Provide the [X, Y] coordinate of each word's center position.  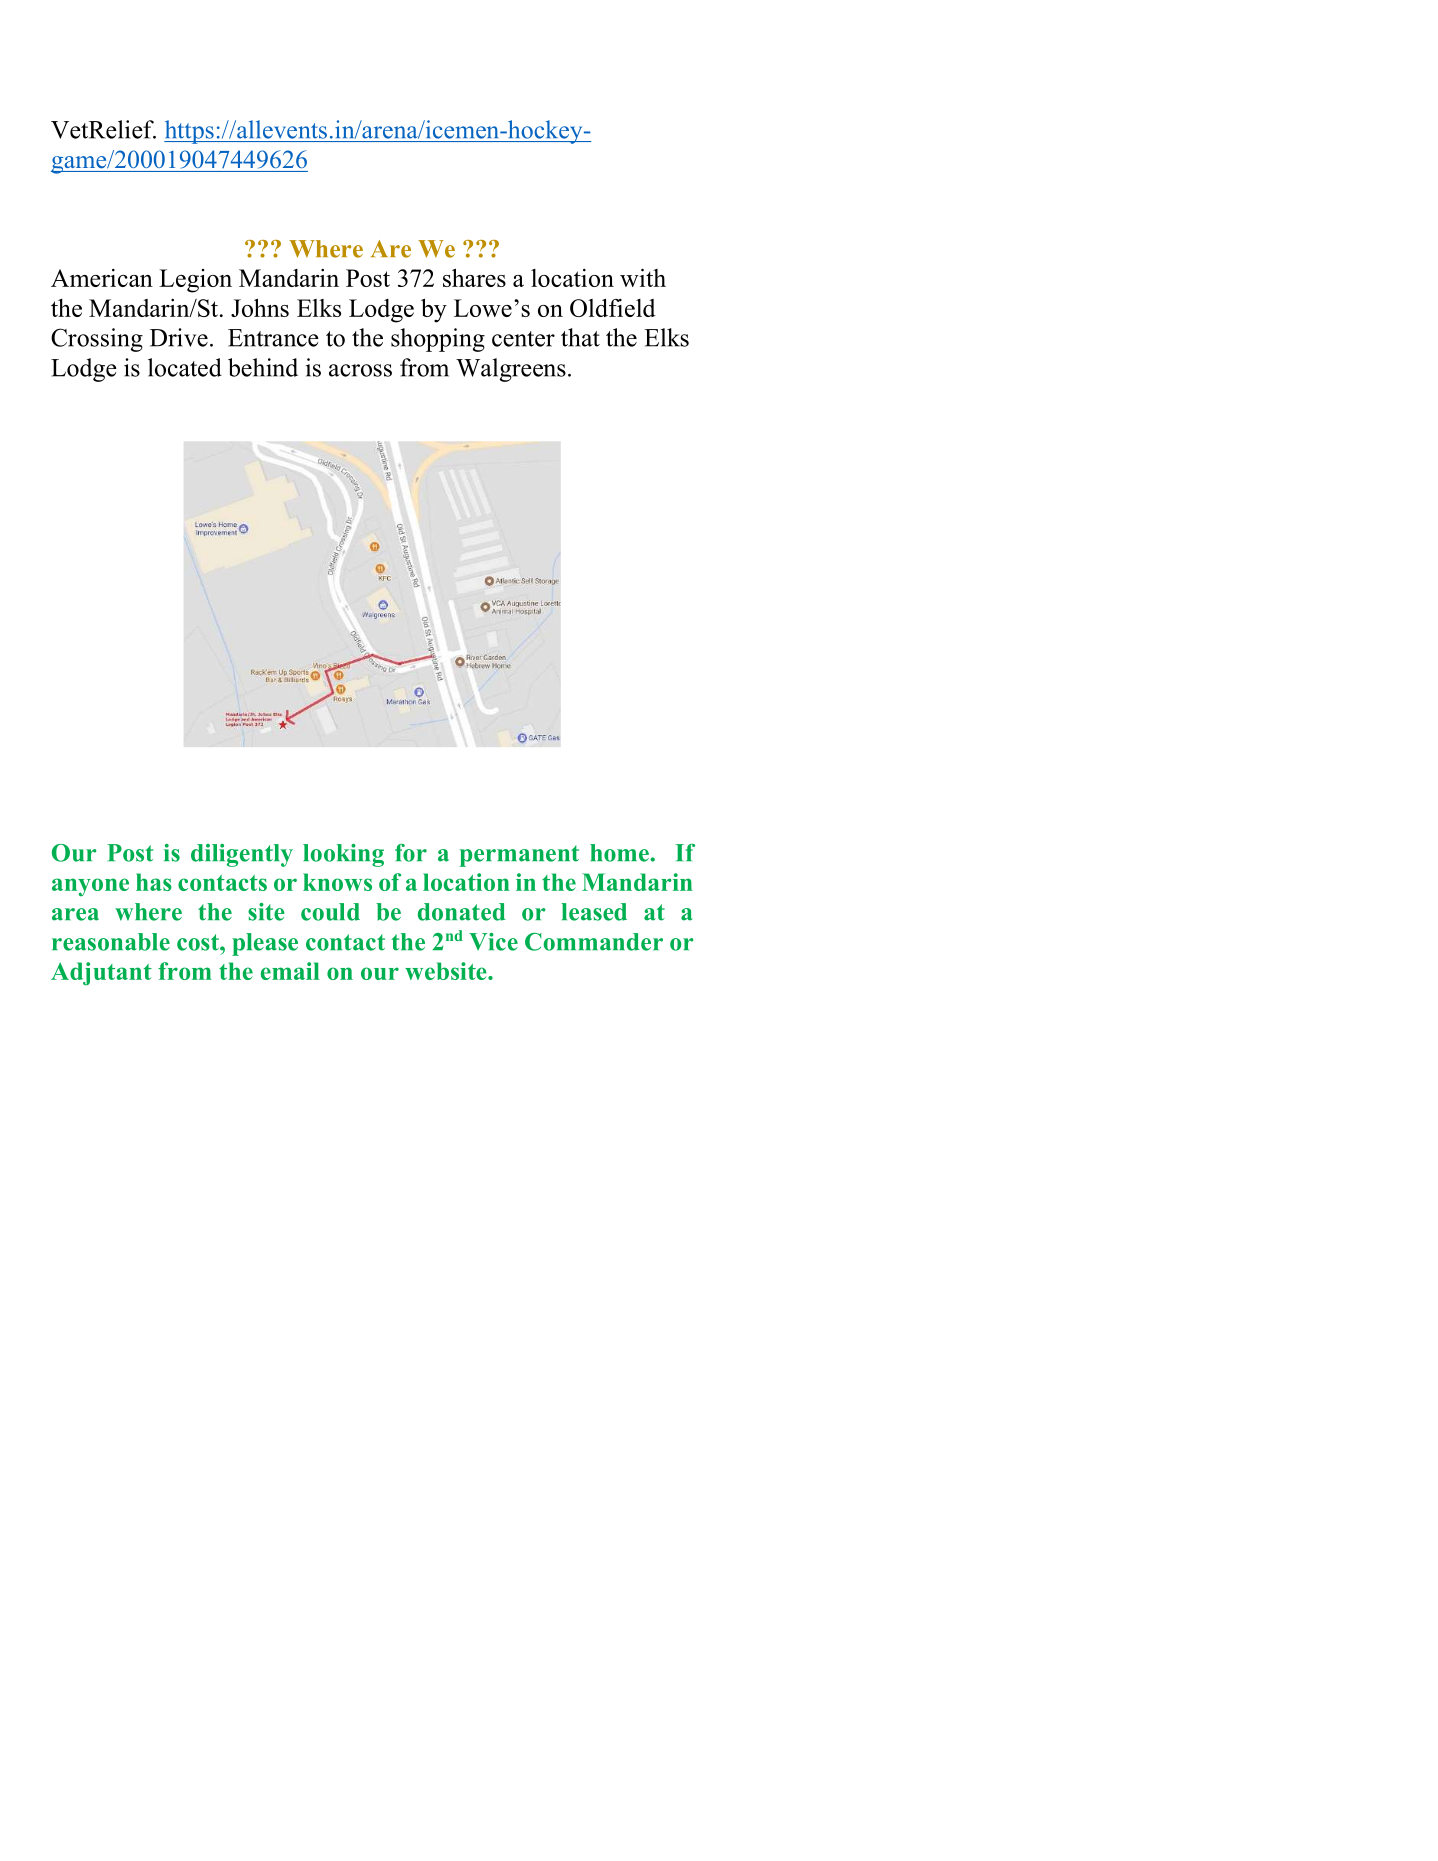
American [102, 278]
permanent [519, 856]
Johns [260, 307]
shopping [438, 340]
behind [263, 367]
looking [343, 855]
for [411, 853]
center [523, 339]
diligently [242, 855]
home [620, 853]
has [154, 882]
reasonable [111, 942]
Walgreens [511, 370]
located [185, 367]
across [360, 370]
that [580, 337]
